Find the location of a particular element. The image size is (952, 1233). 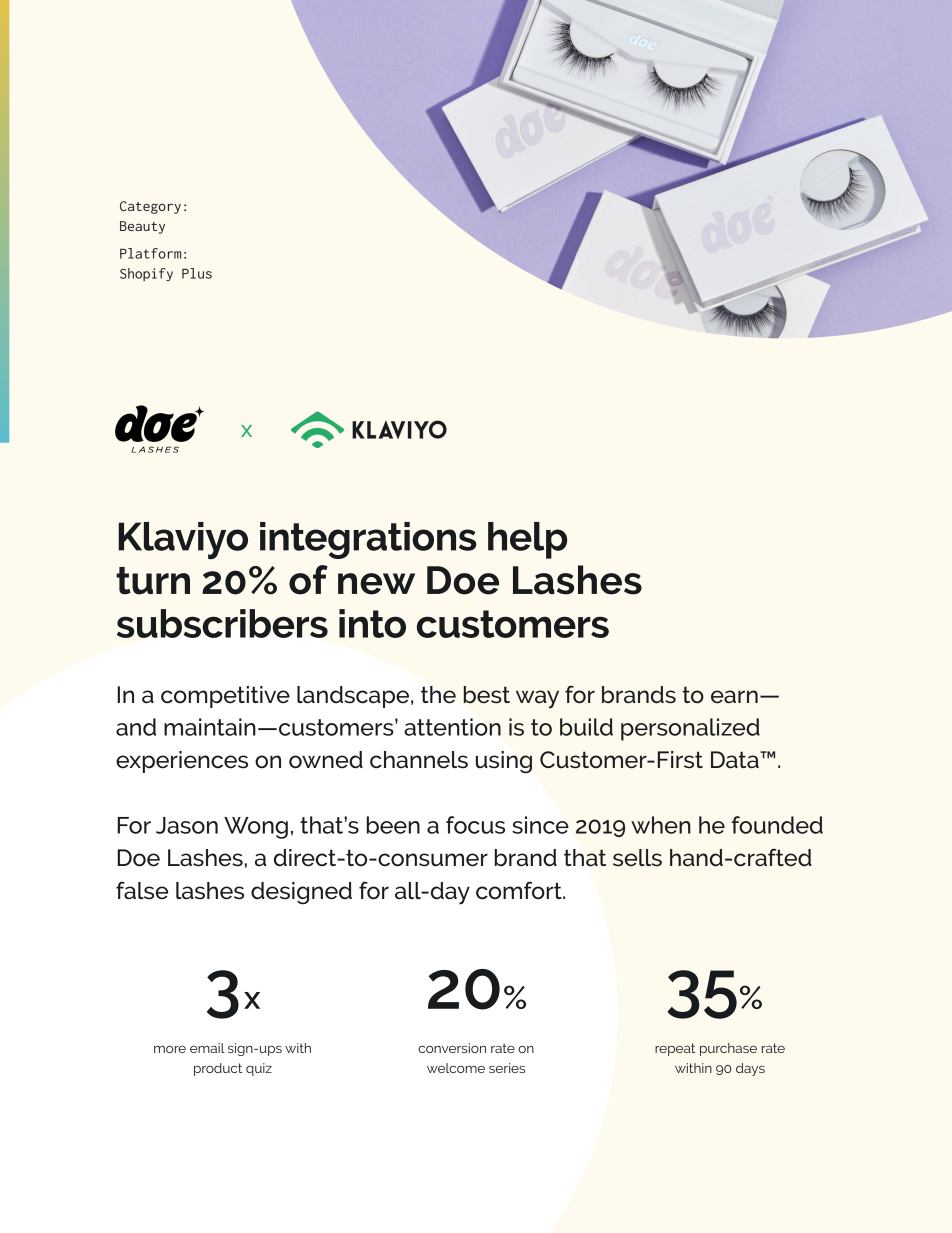

Plus is located at coordinates (197, 273).
